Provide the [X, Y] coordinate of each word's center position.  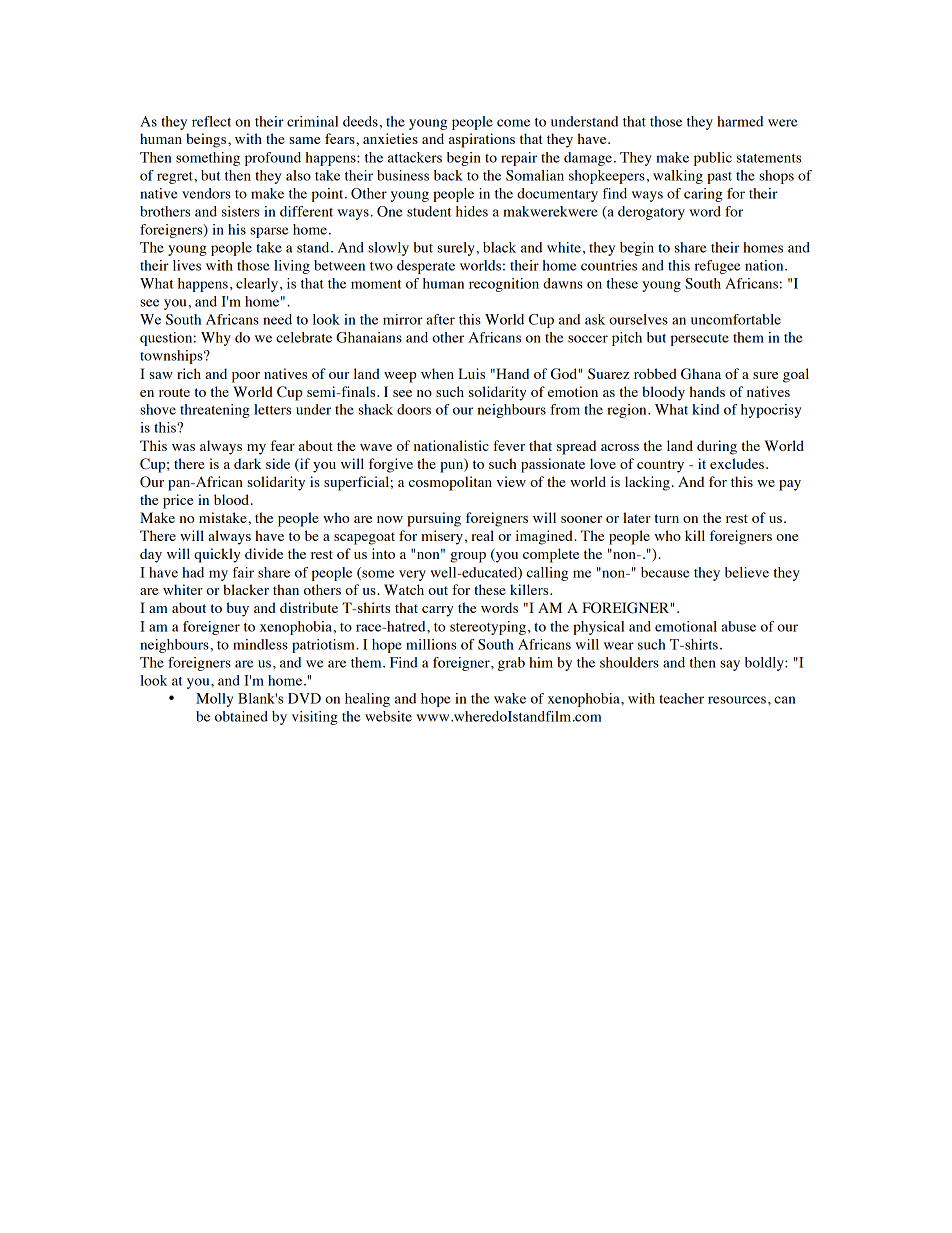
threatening [215, 411]
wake [510, 698]
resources [737, 700]
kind [705, 409]
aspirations [482, 140]
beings [207, 140]
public [713, 159]
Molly [214, 700]
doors [414, 409]
